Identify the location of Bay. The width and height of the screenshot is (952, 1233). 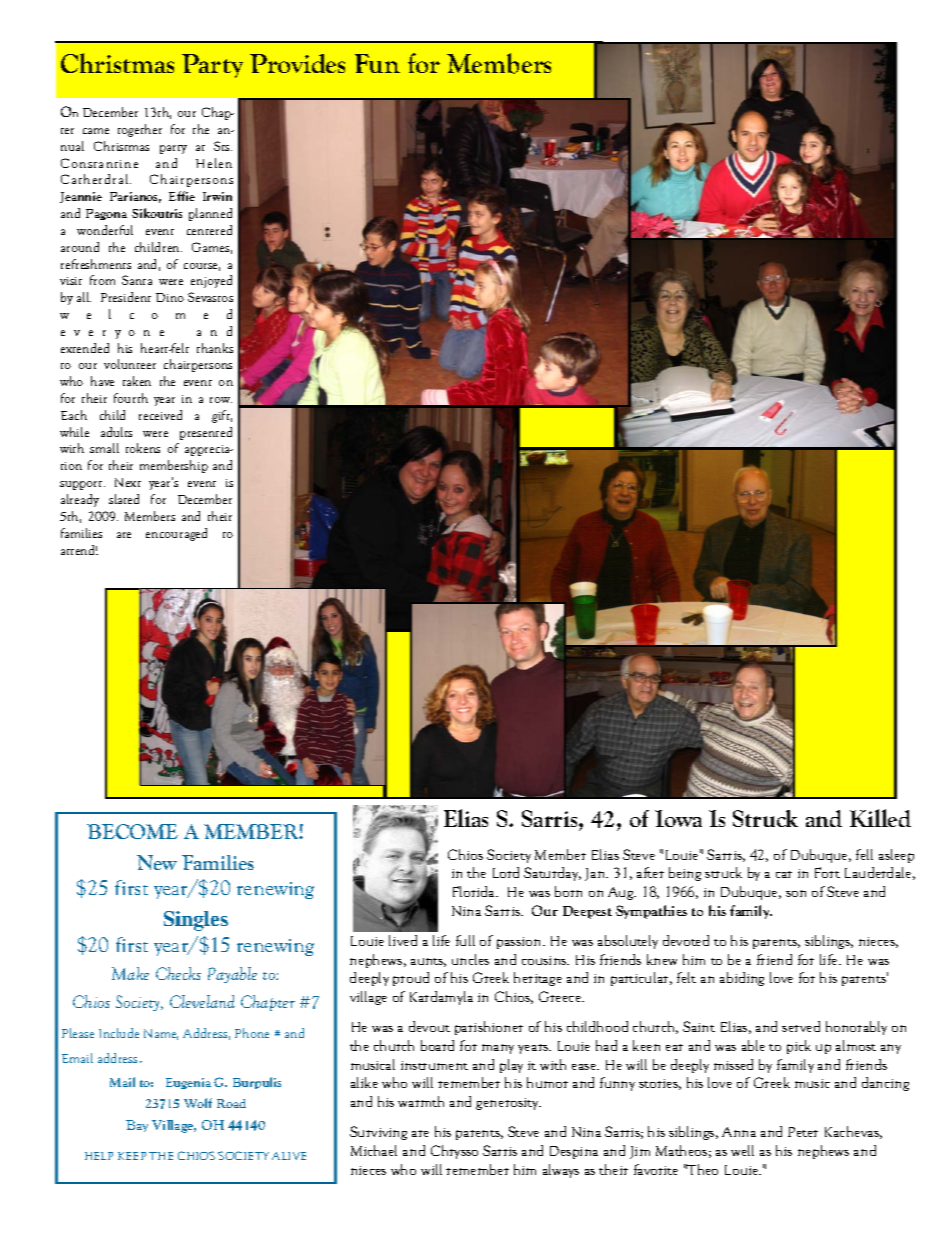
(137, 1126).
